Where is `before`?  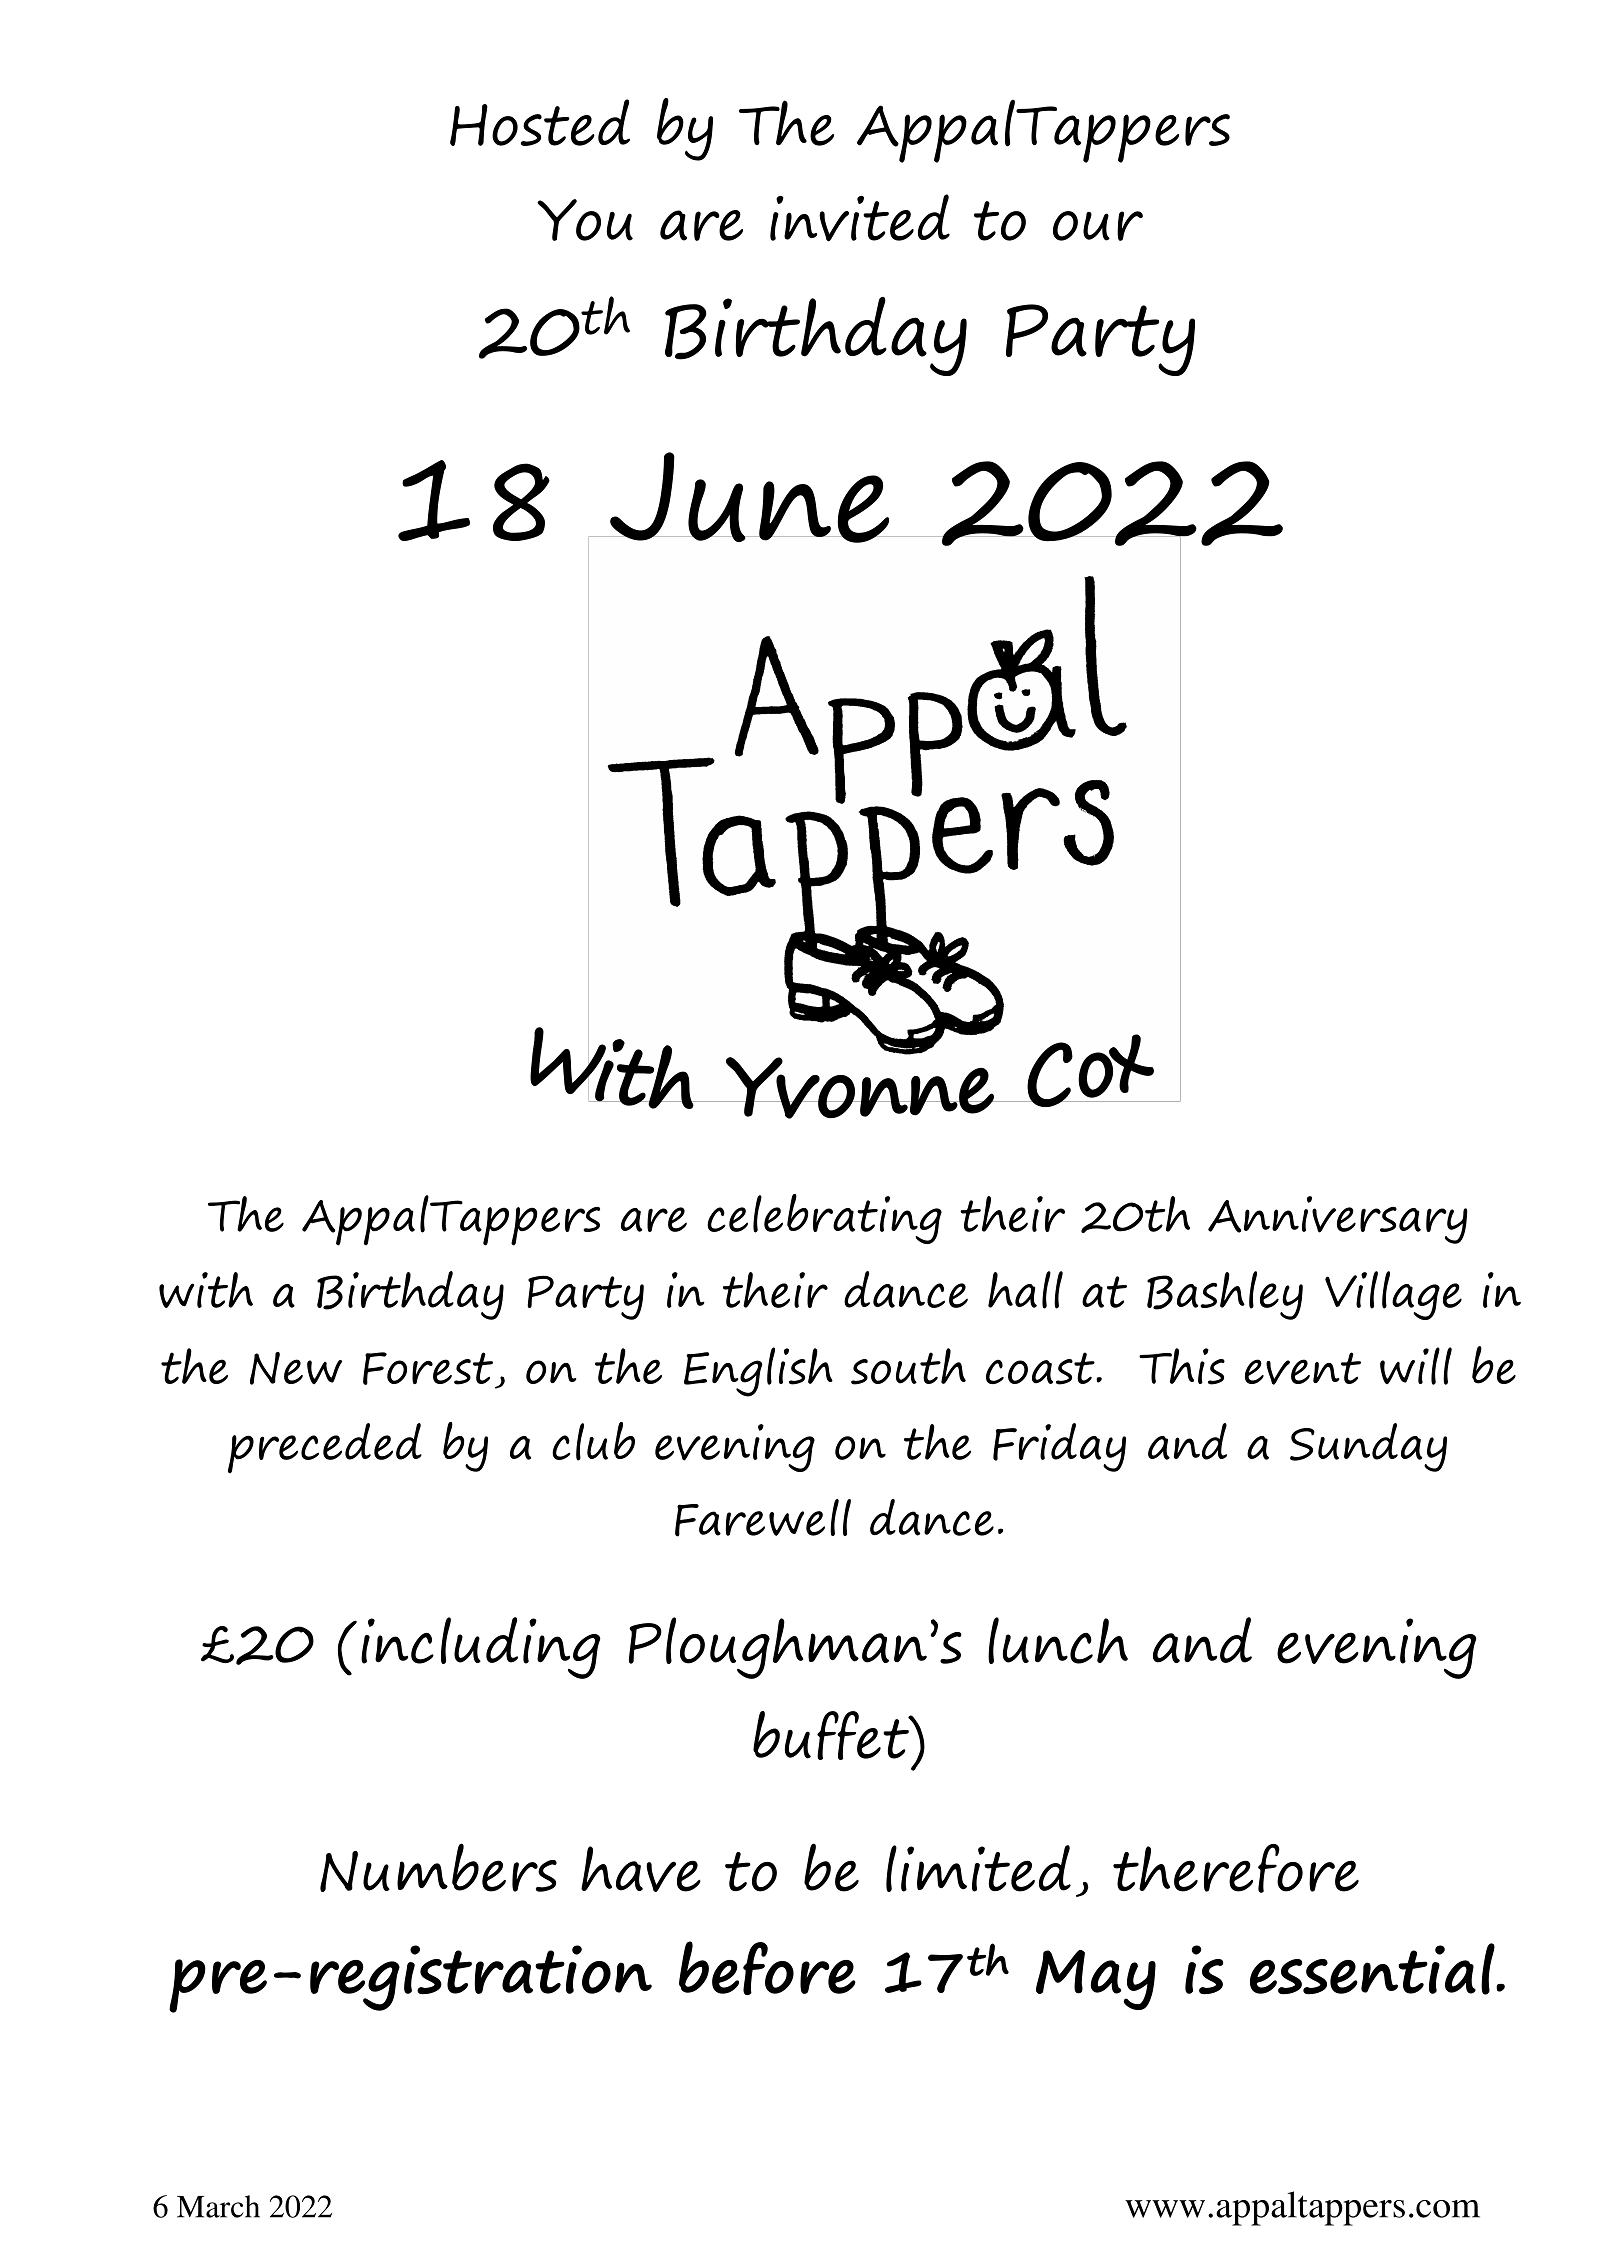 before is located at coordinates (767, 1968).
